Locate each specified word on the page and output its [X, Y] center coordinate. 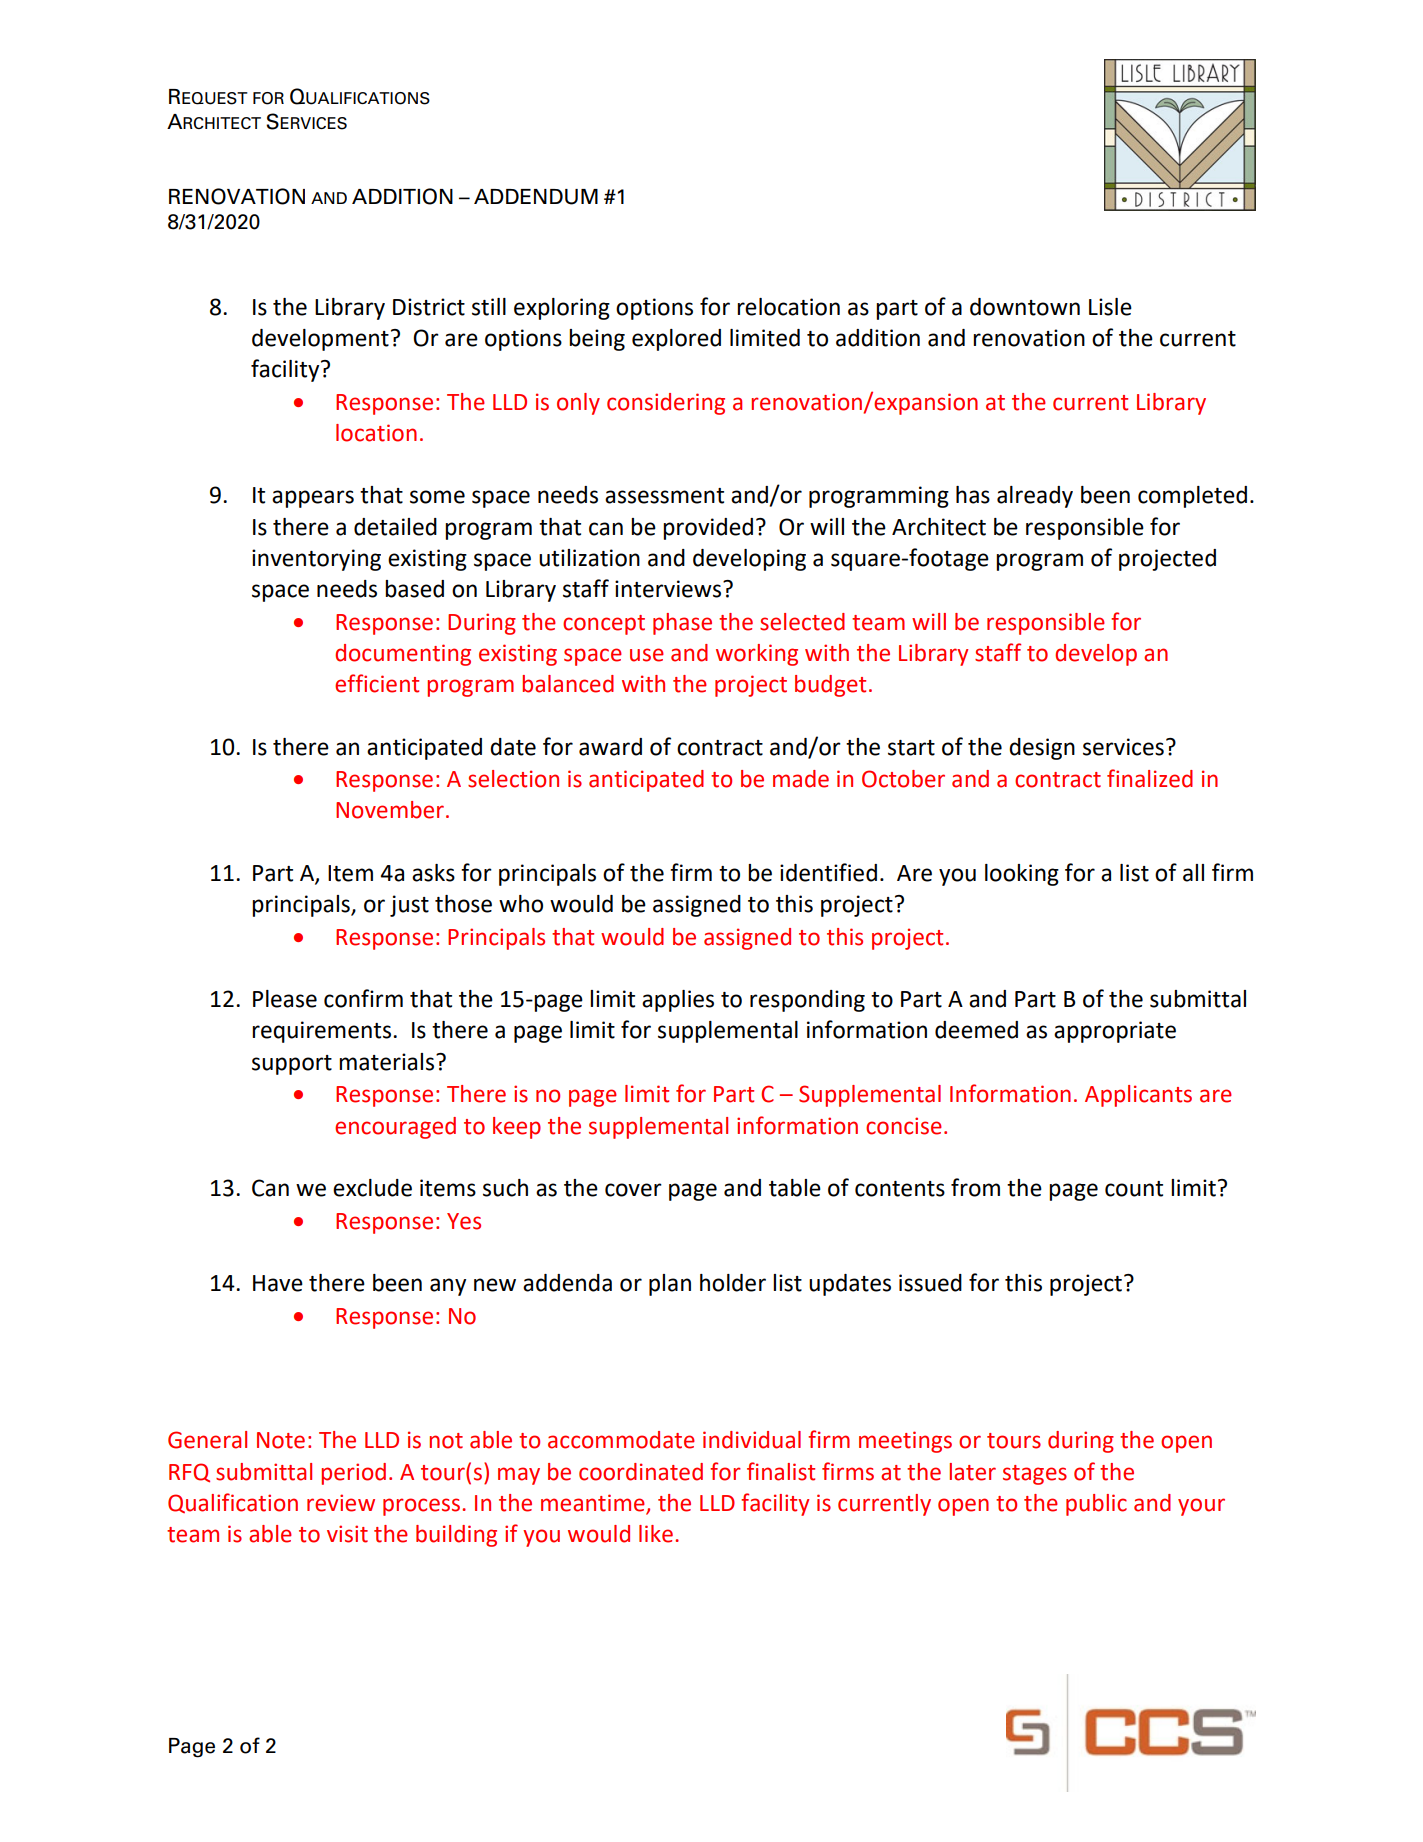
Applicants [1138, 1096]
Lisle [1110, 307]
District [429, 307]
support [292, 1065]
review [341, 1503]
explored [676, 340]
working [757, 655]
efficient [377, 683]
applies [678, 1001]
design [1042, 749]
